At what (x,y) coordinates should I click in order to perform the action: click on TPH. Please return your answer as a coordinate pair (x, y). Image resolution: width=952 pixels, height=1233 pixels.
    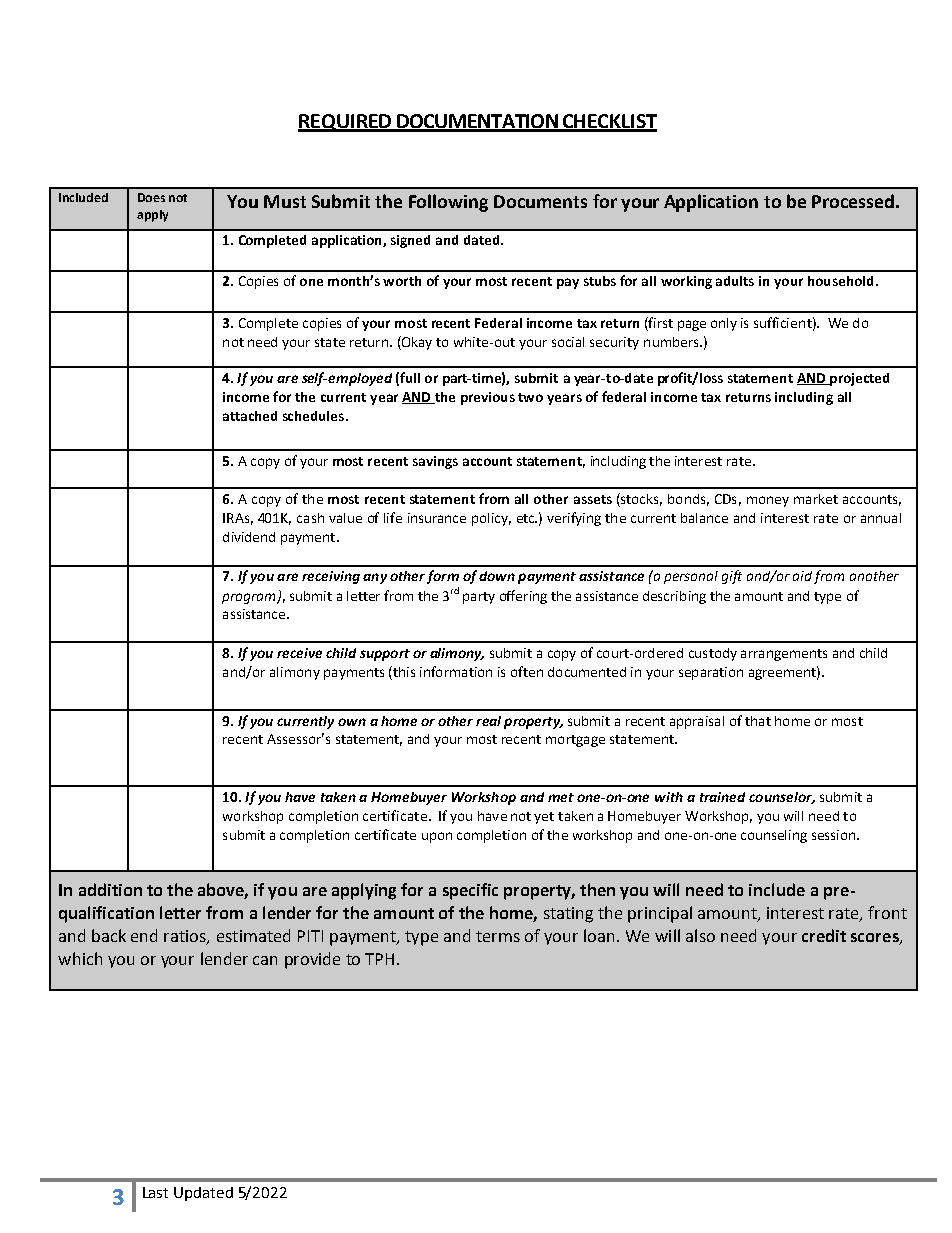
    Looking at the image, I should click on (379, 959).
